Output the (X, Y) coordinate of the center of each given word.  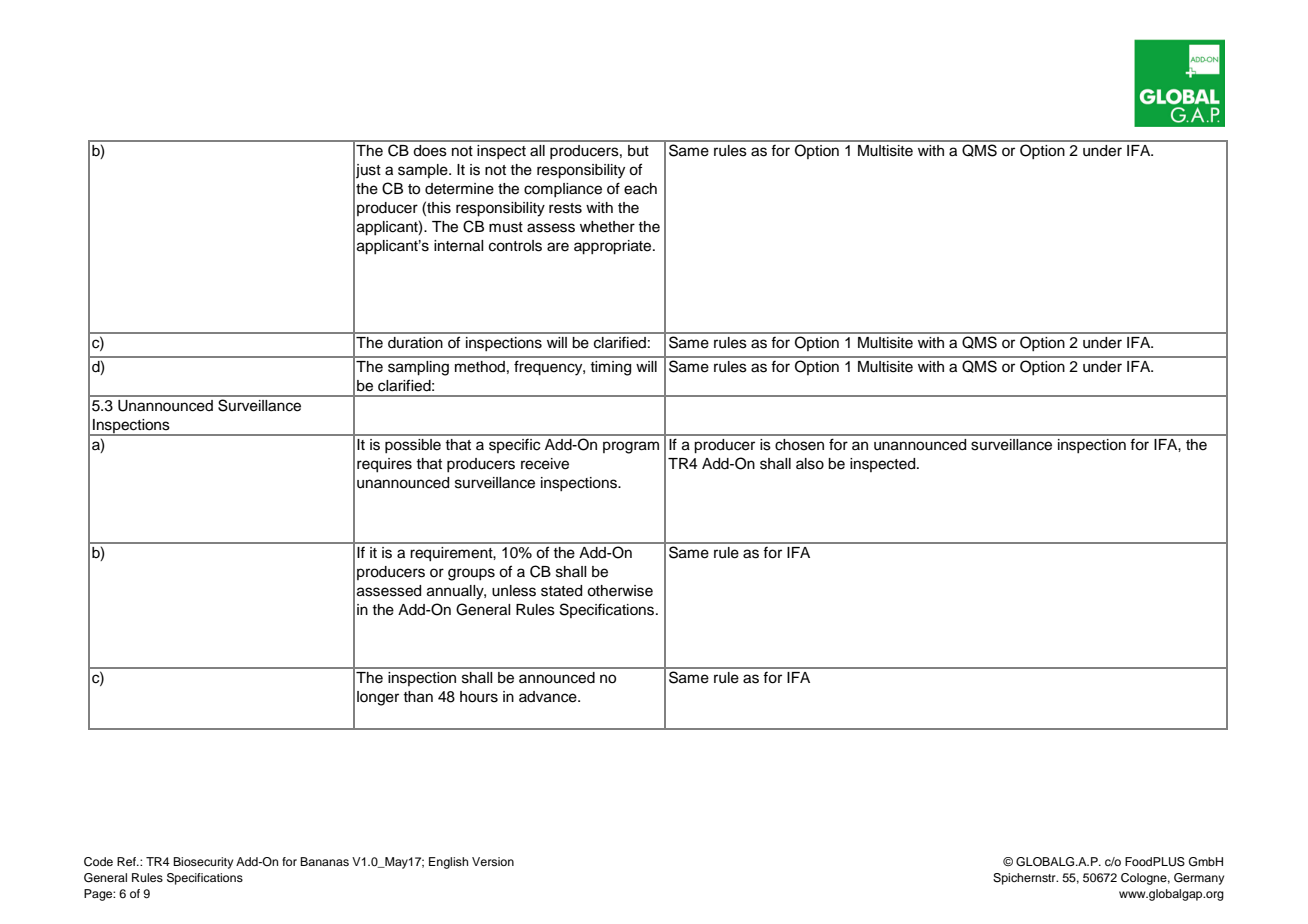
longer (378, 698)
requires (384, 465)
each (640, 189)
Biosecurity (203, 863)
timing (610, 368)
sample (424, 171)
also (810, 464)
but (638, 151)
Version (493, 861)
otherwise (620, 591)
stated (561, 591)
